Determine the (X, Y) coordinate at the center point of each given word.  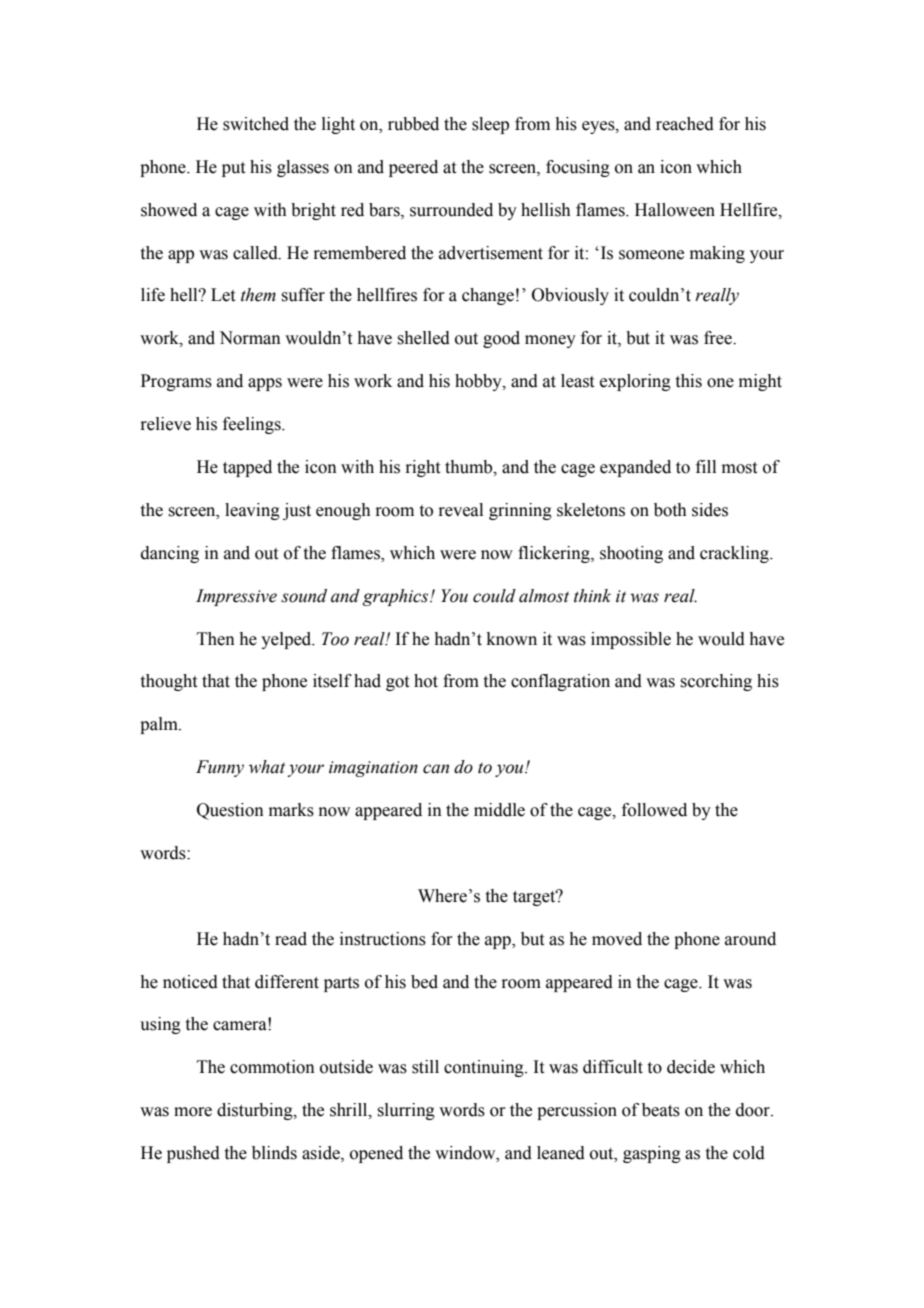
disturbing (256, 1111)
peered (413, 168)
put (233, 169)
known (512, 639)
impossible (631, 640)
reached (685, 124)
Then (216, 639)
